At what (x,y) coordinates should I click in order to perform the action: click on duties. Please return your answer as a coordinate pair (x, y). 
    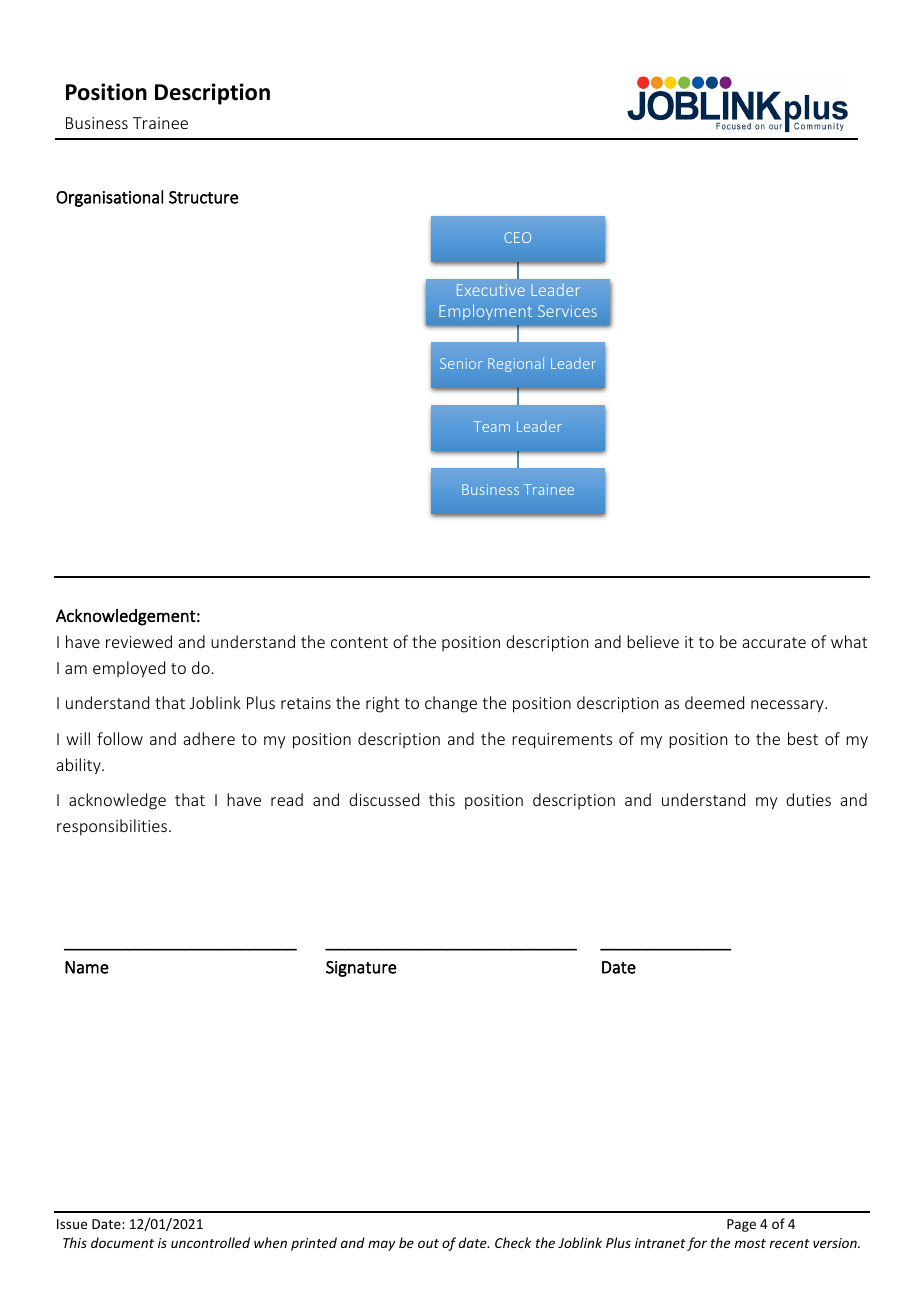
    Looking at the image, I should click on (808, 799).
